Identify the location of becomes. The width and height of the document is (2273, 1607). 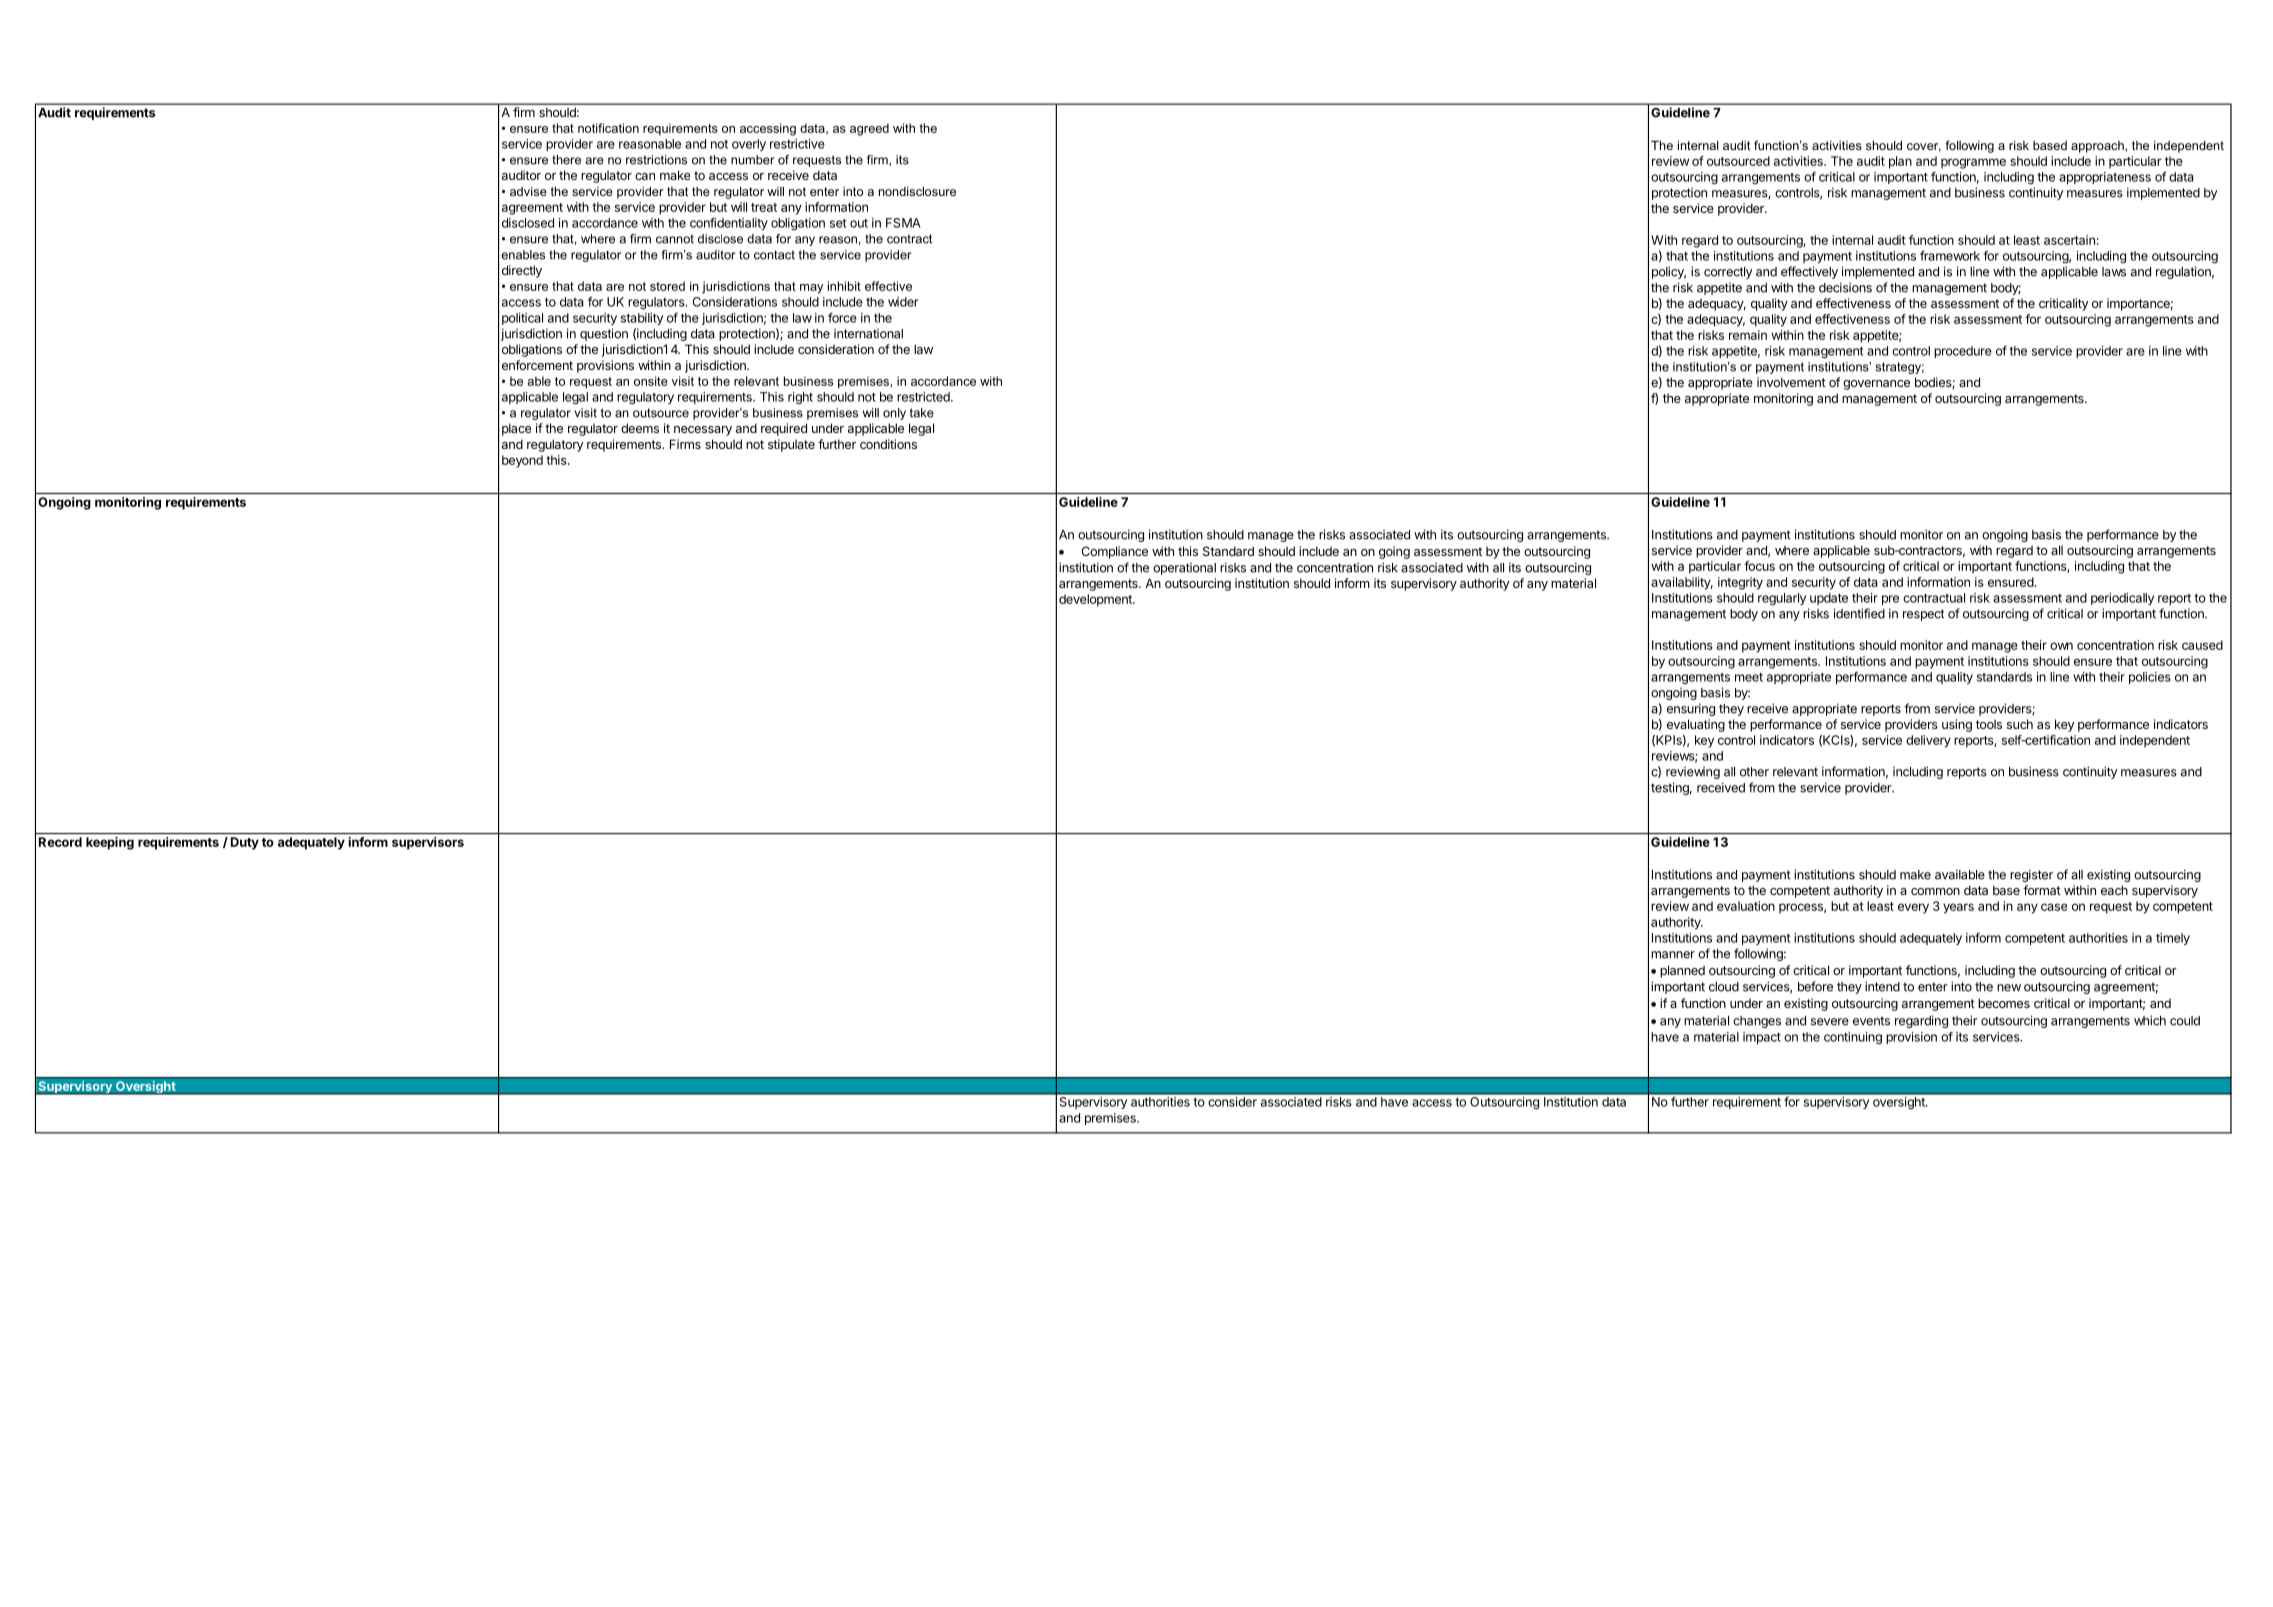
(2004, 1003).
